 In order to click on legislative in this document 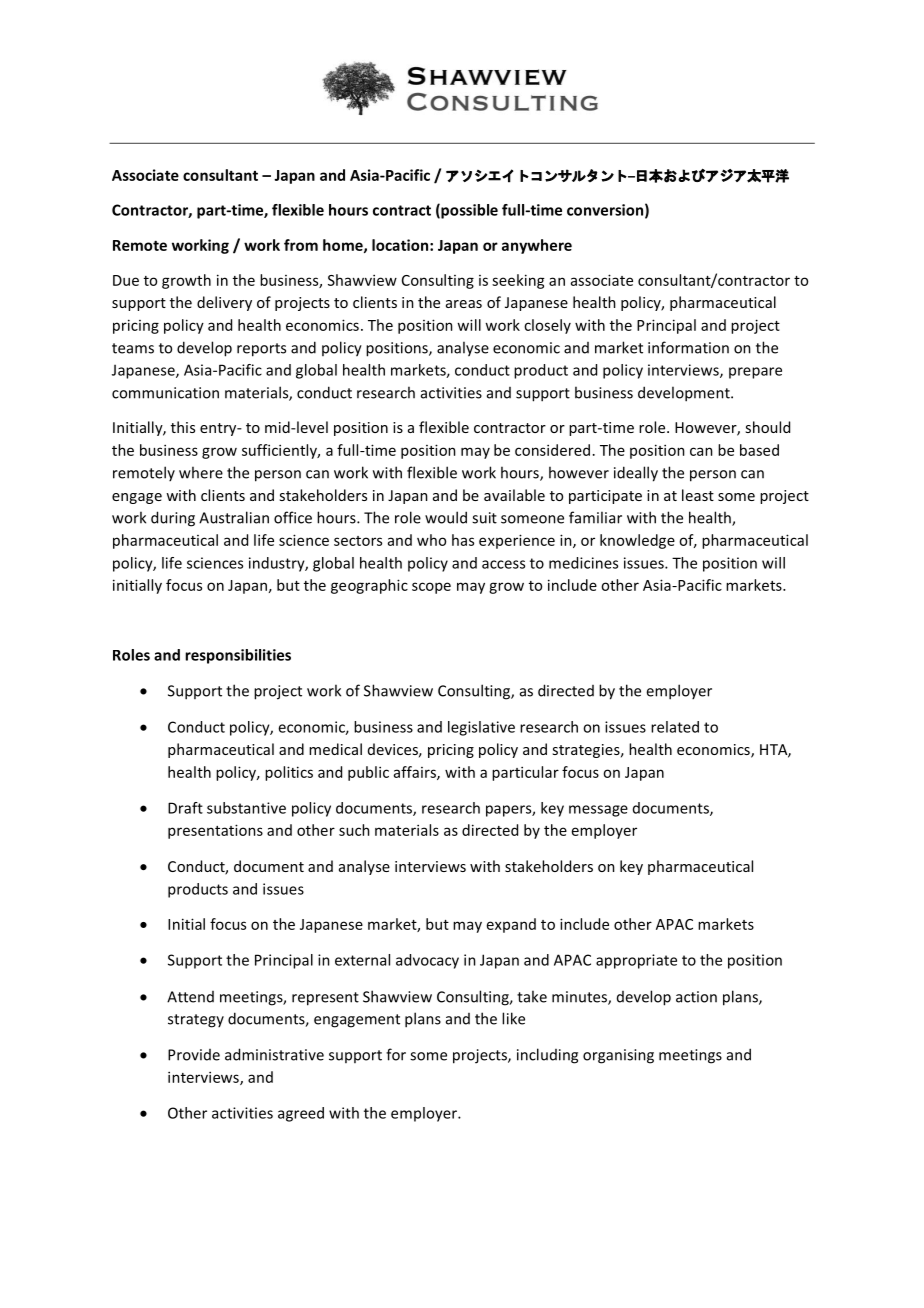, I will do `click(481, 728)`.
